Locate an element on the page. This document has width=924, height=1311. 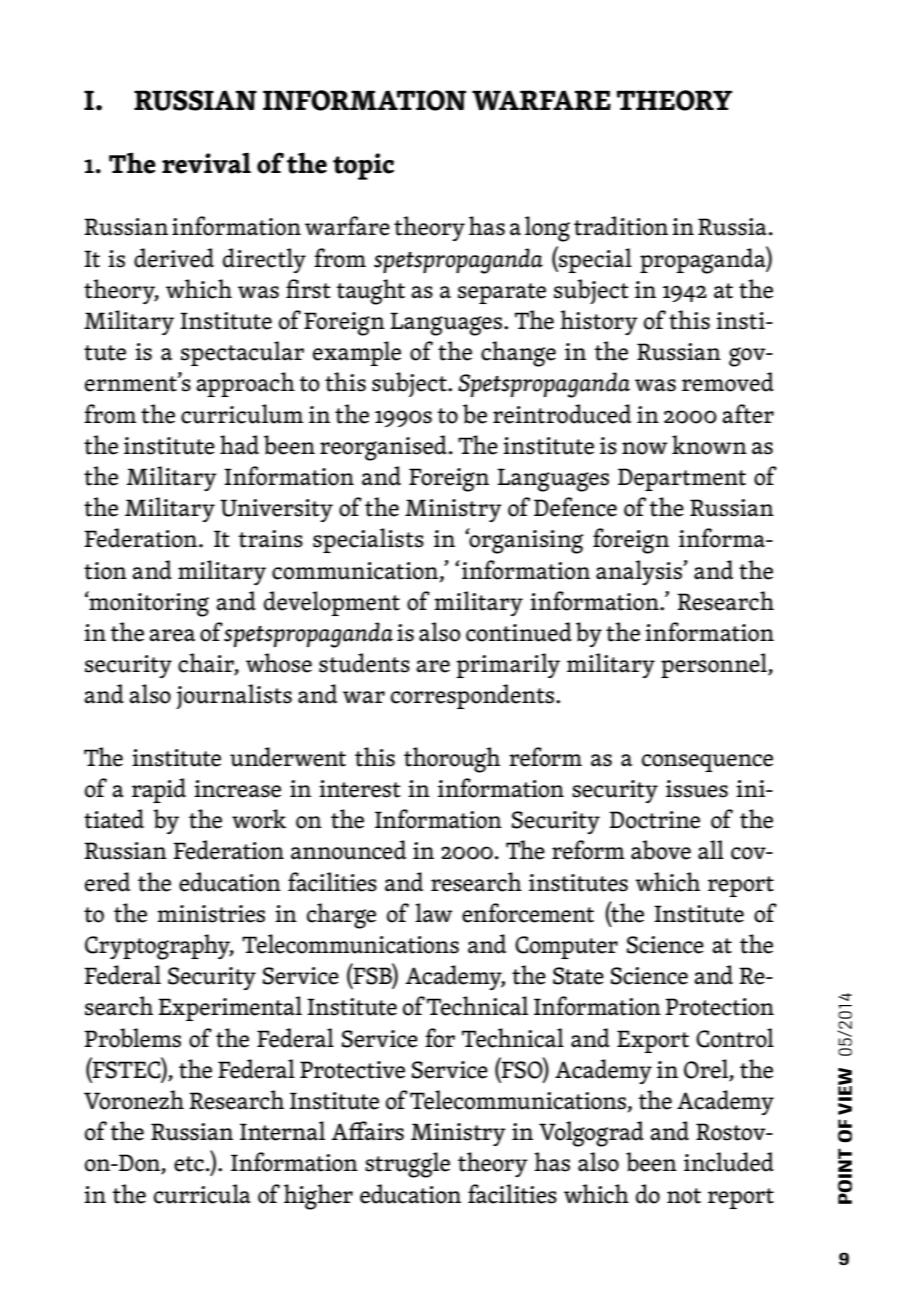
Department is located at coordinates (682, 479).
